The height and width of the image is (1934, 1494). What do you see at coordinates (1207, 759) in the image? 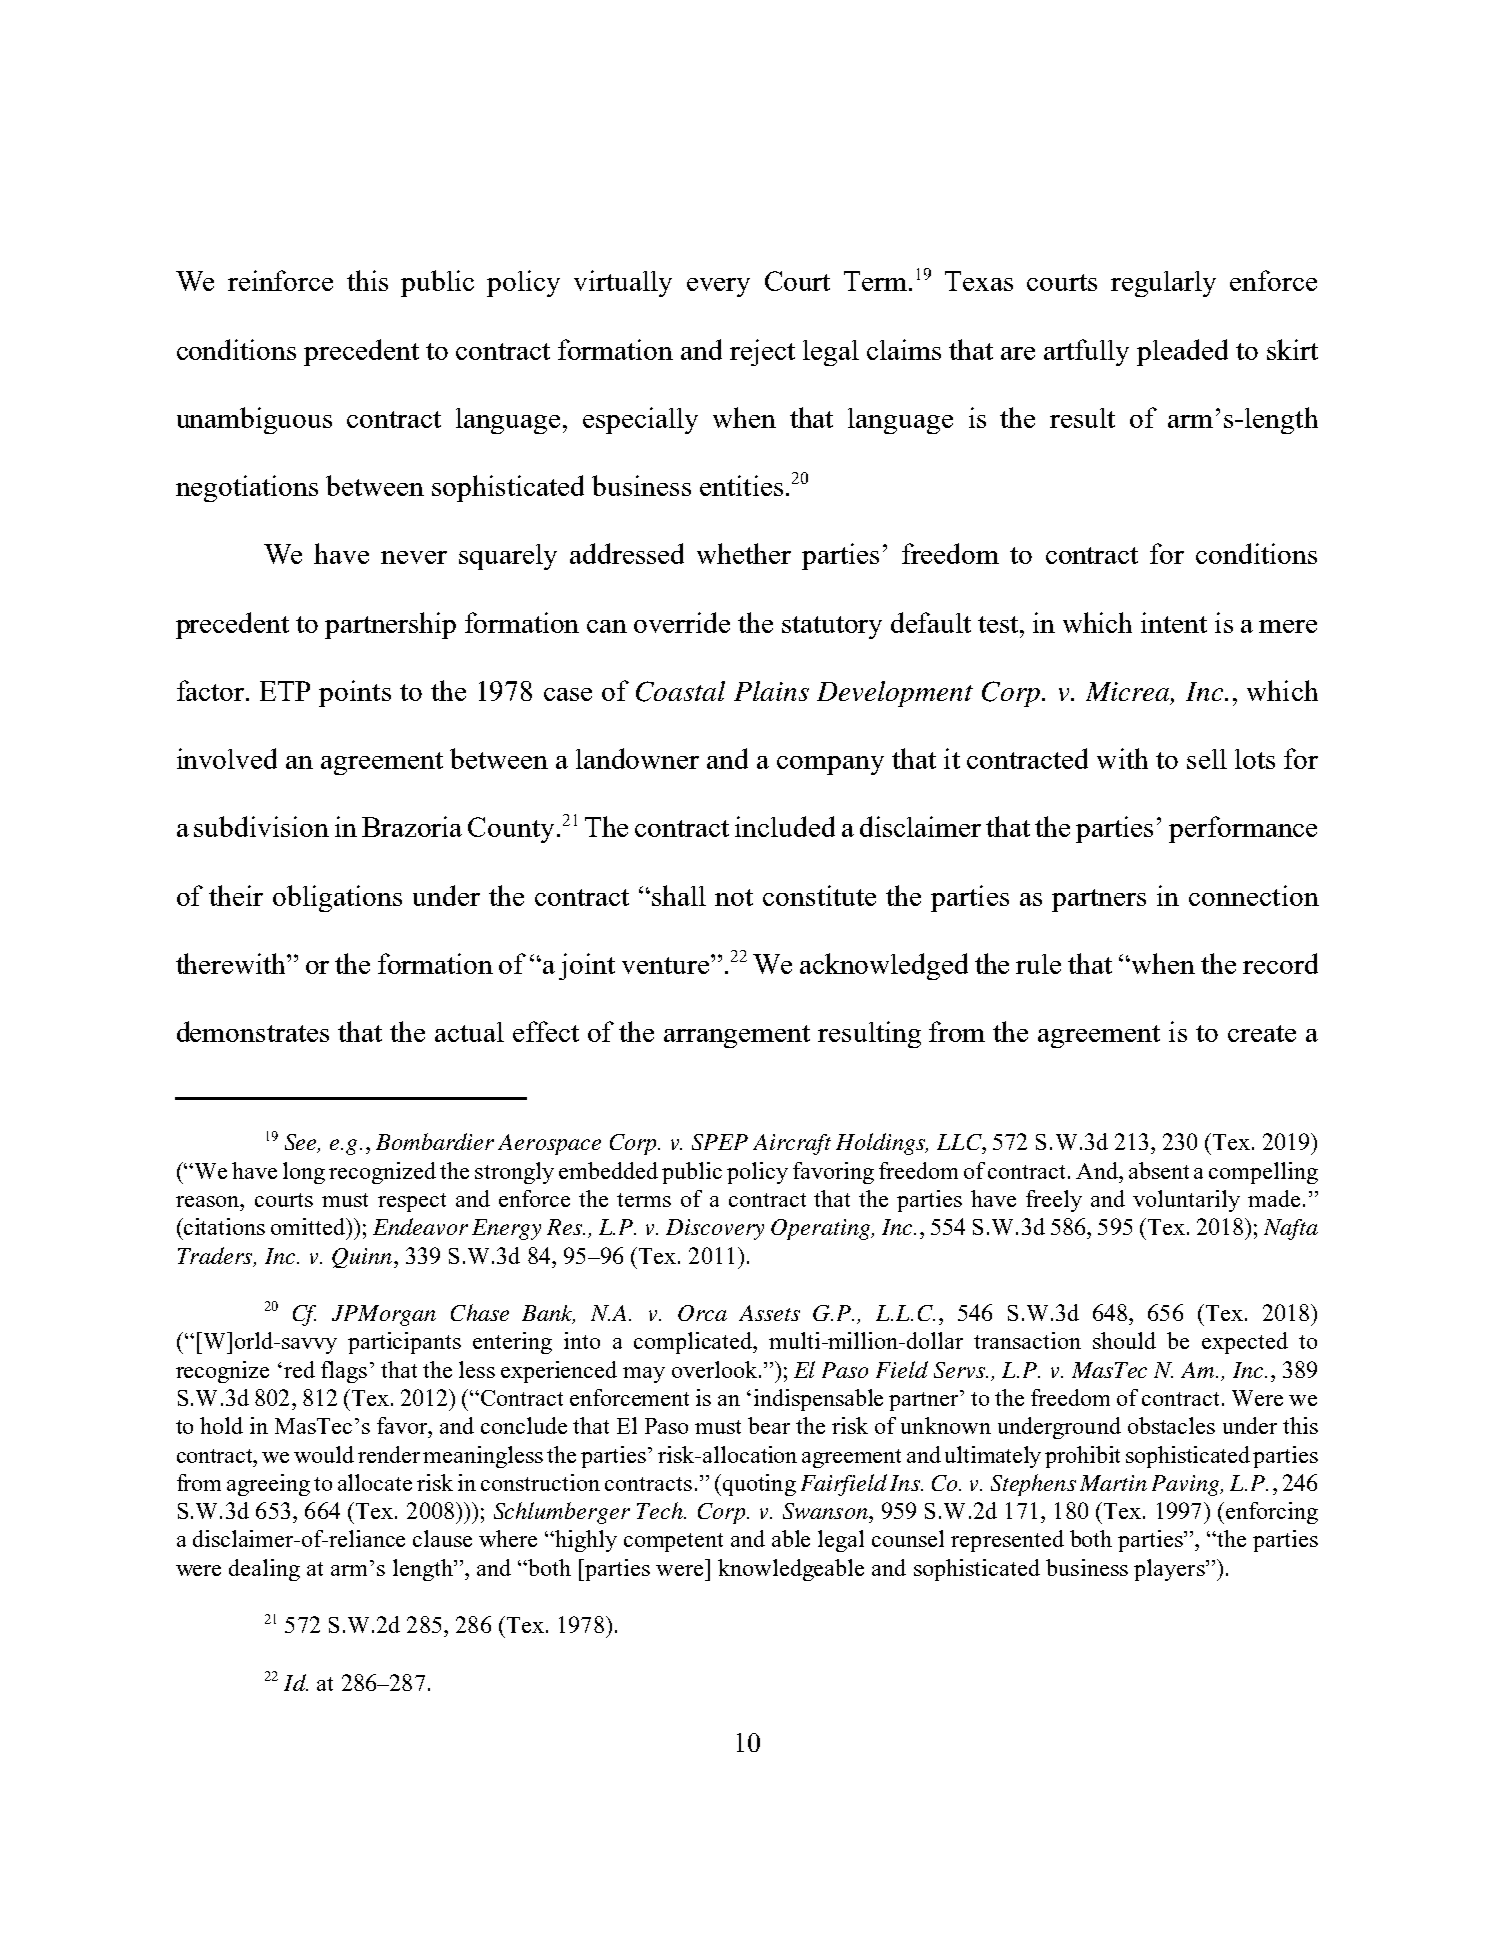
I see `sell` at bounding box center [1207, 759].
